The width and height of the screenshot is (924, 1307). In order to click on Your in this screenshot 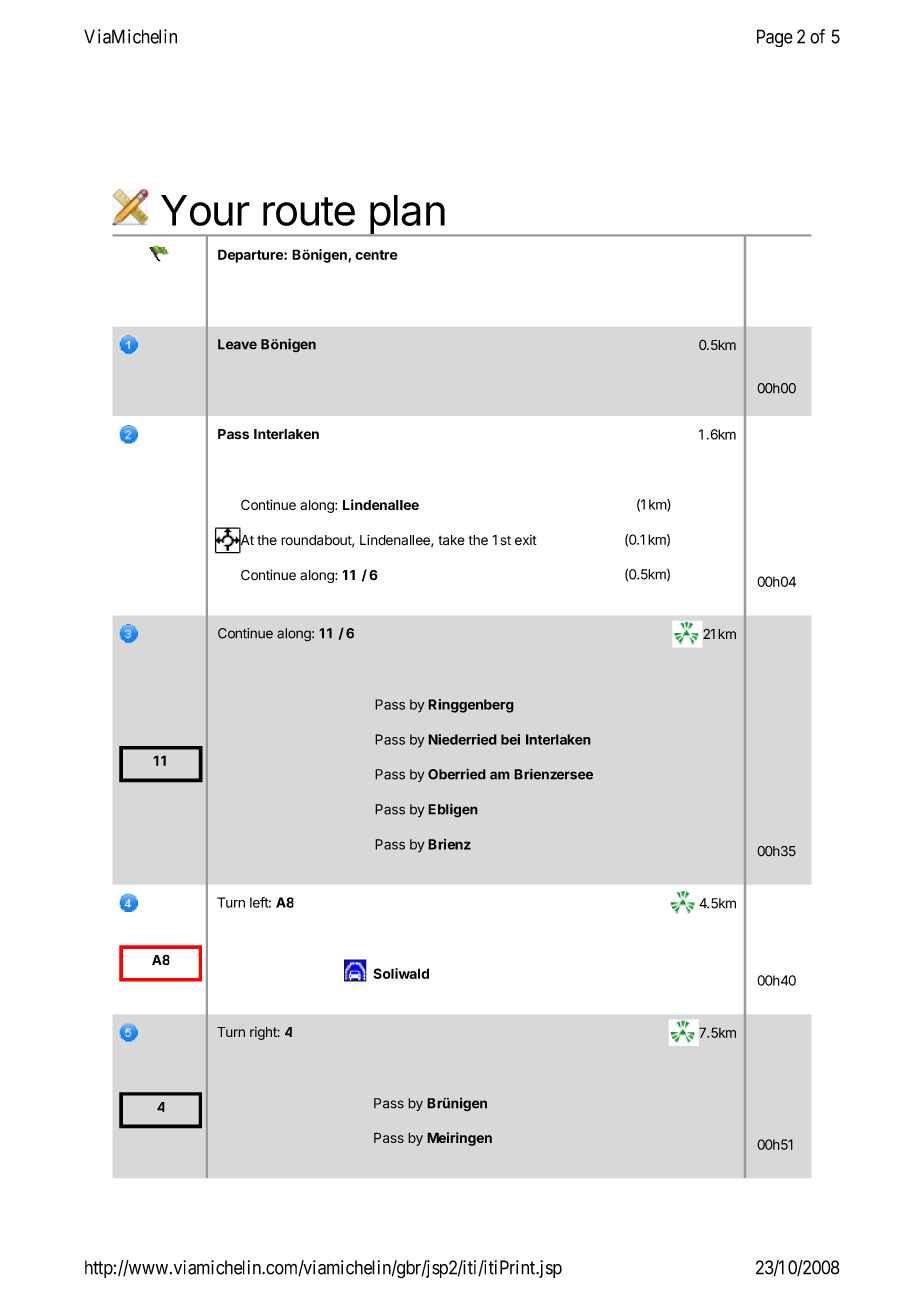, I will do `click(205, 210)`.
